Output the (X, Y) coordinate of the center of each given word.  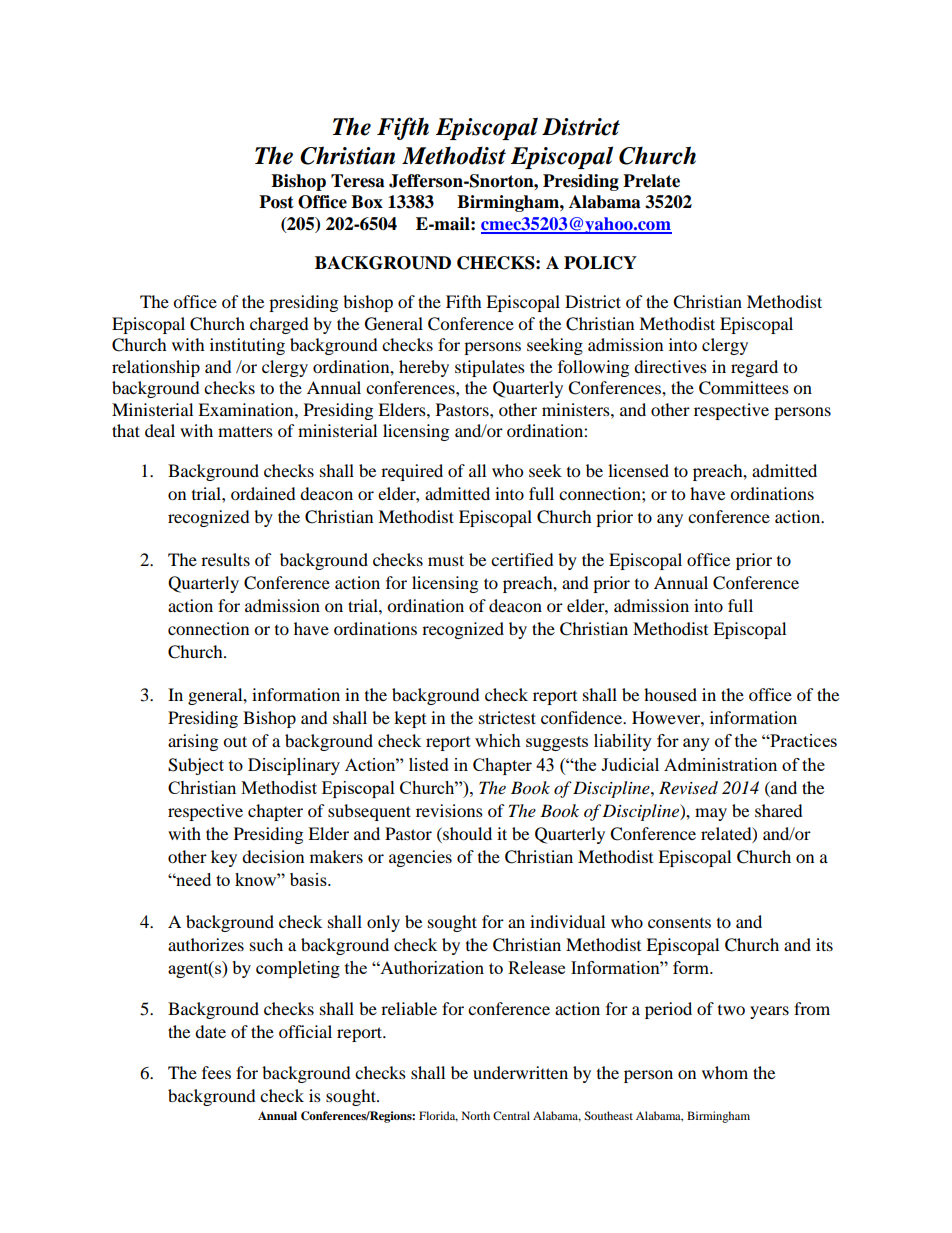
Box (367, 202)
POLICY (600, 263)
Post (276, 202)
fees (216, 1072)
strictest (507, 717)
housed (670, 694)
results (225, 559)
